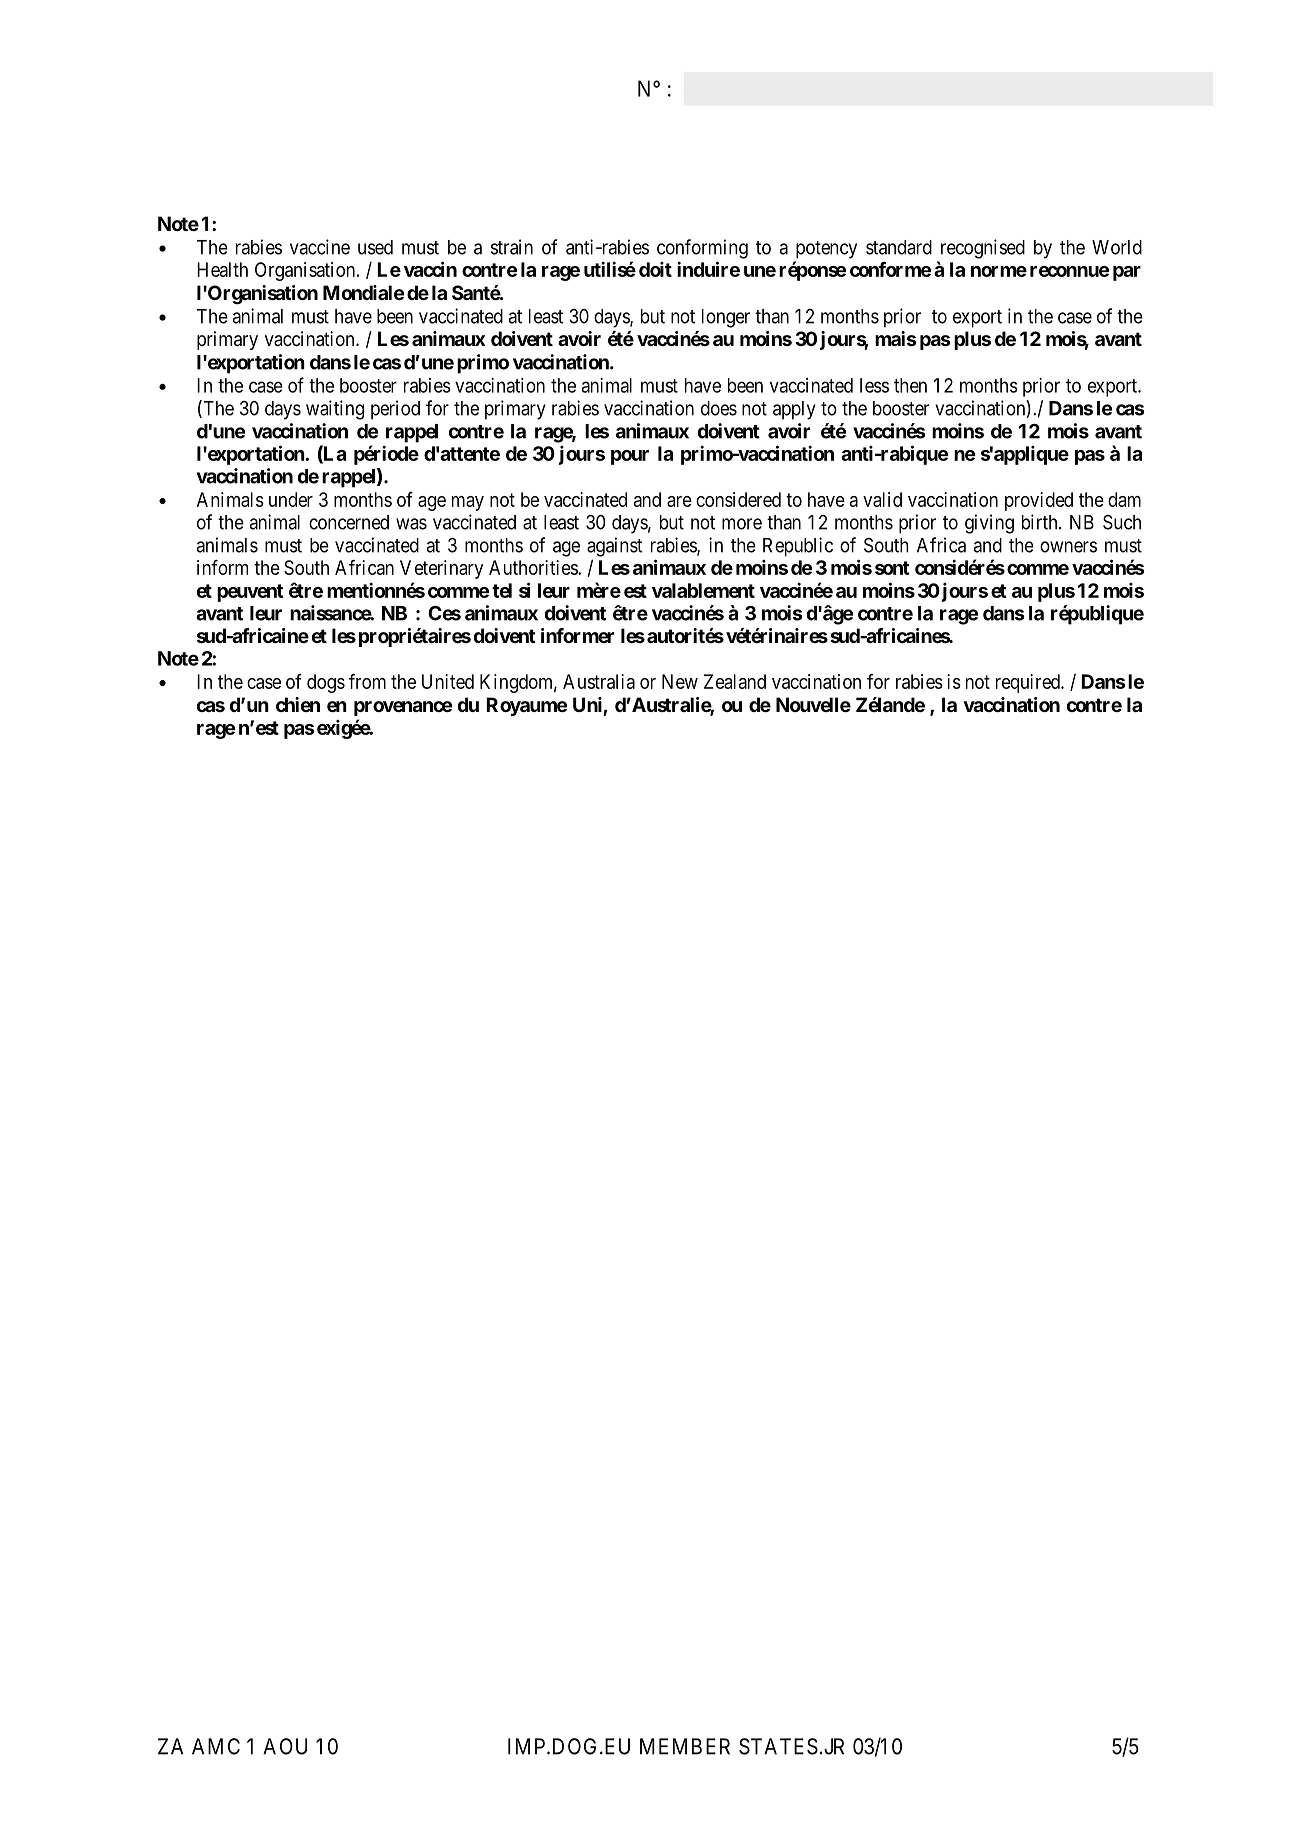  Describe the element at coordinates (1029, 683) in the document. I see `required` at that location.
